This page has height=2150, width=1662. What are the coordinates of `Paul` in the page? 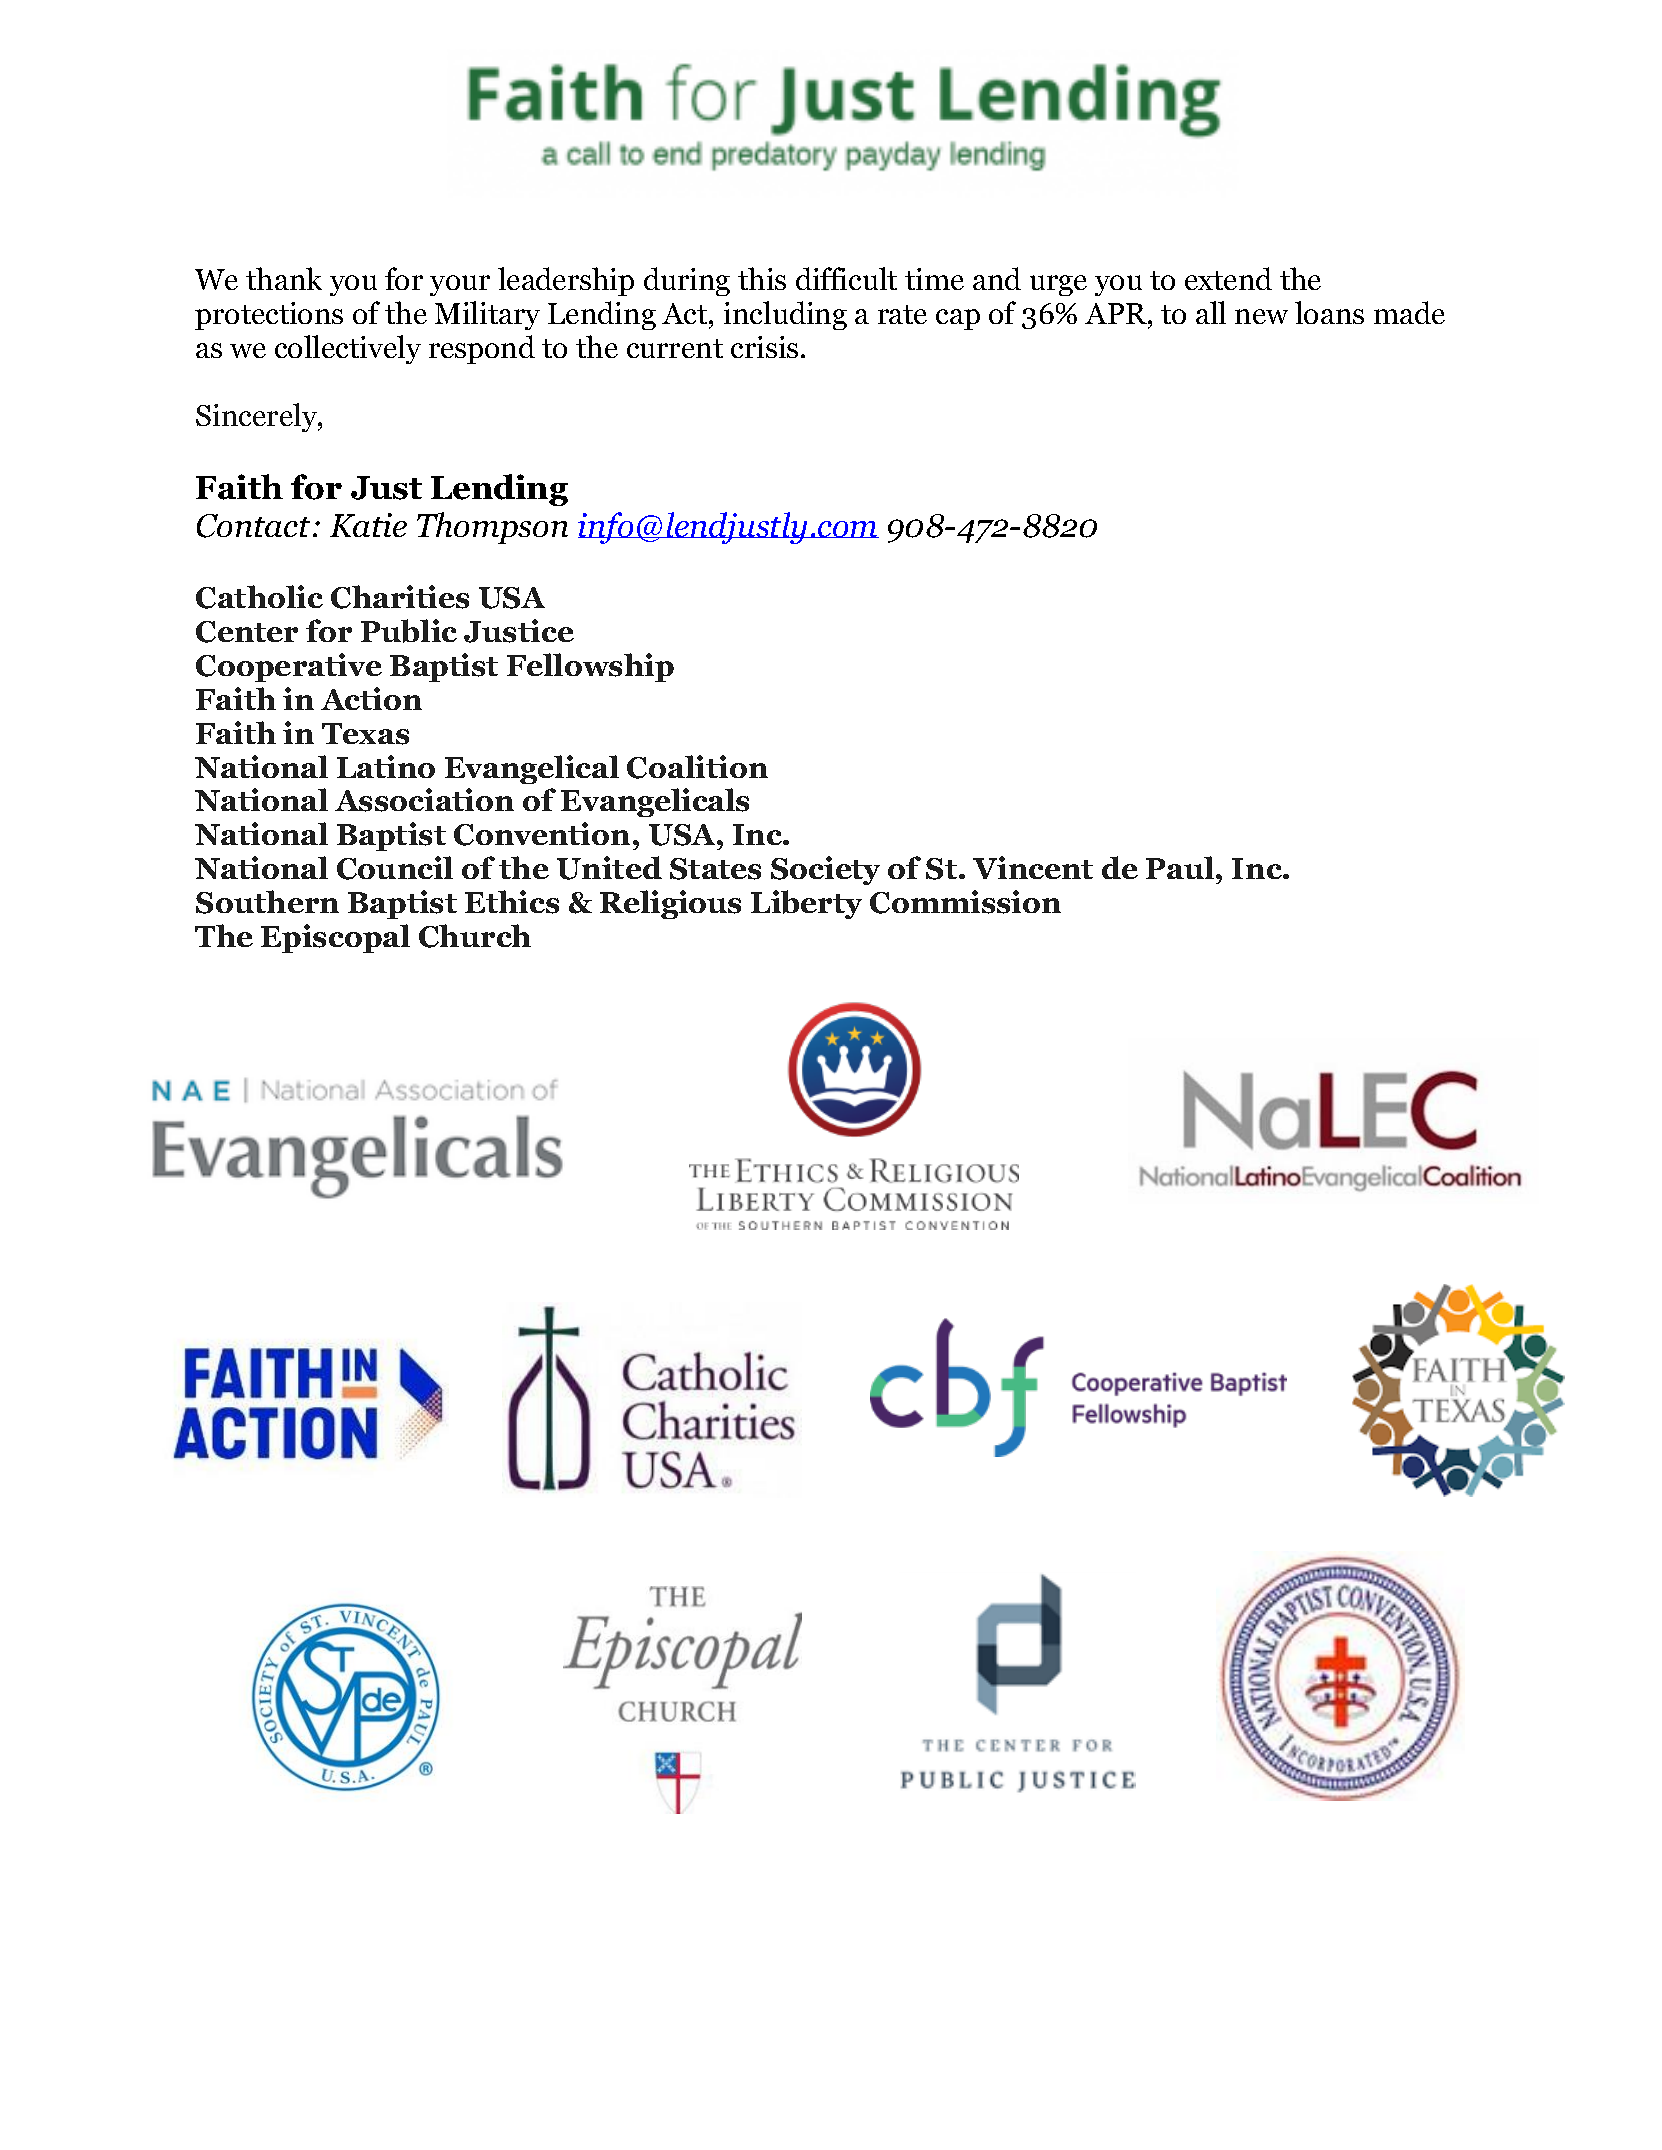 It's located at (1181, 867).
